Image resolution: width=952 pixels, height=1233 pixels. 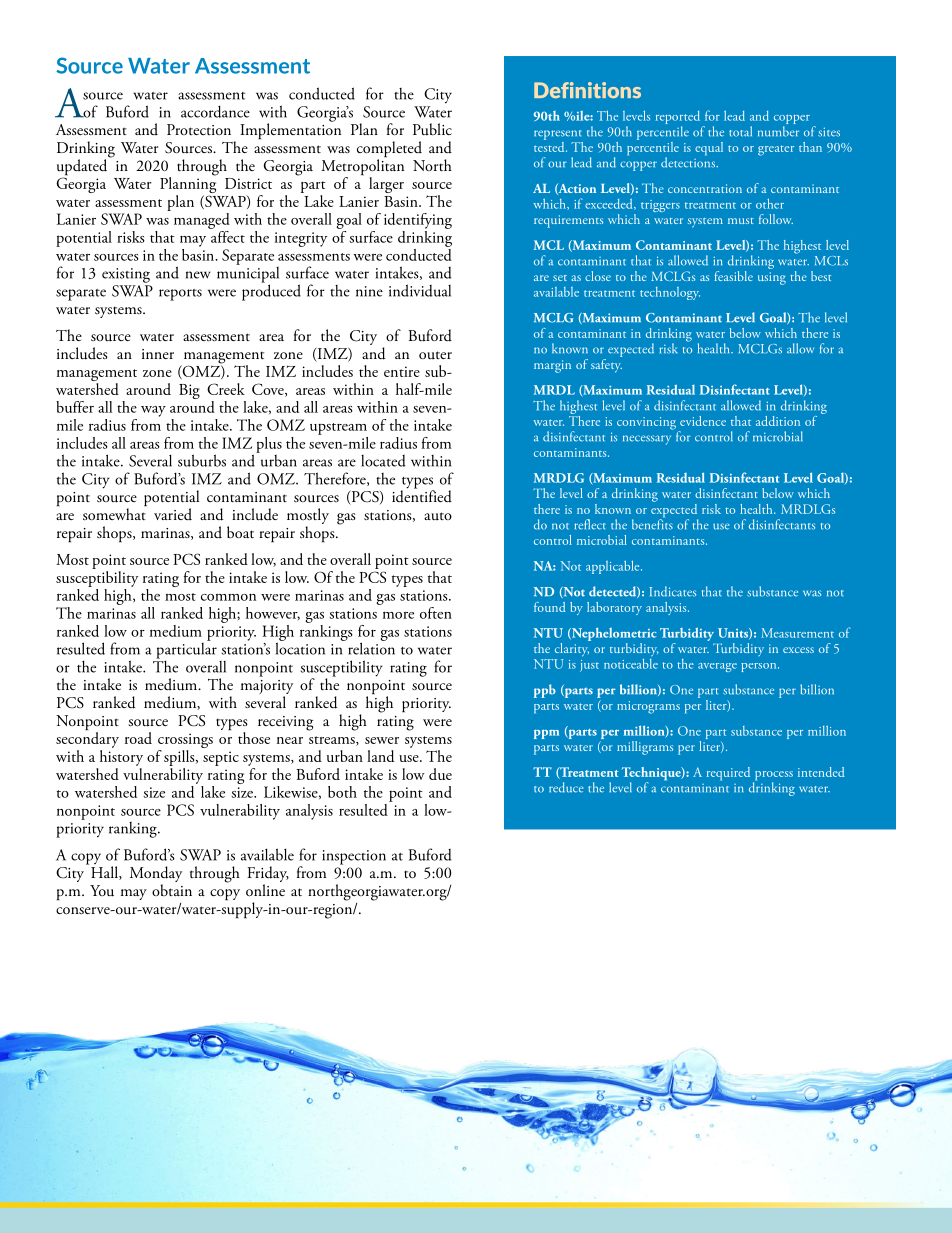 I want to click on often, so click(x=436, y=613).
